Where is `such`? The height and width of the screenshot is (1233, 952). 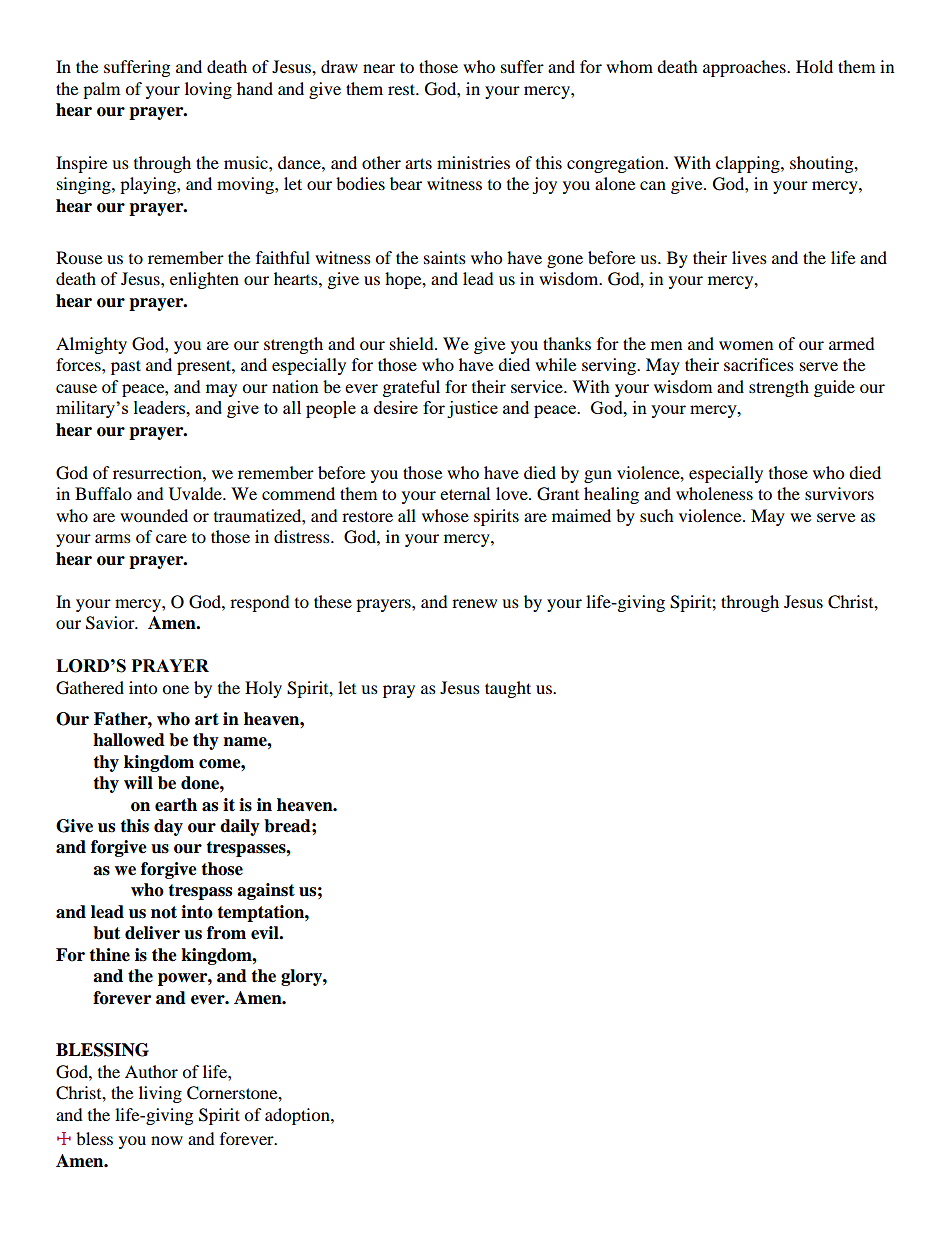
such is located at coordinates (657, 515).
